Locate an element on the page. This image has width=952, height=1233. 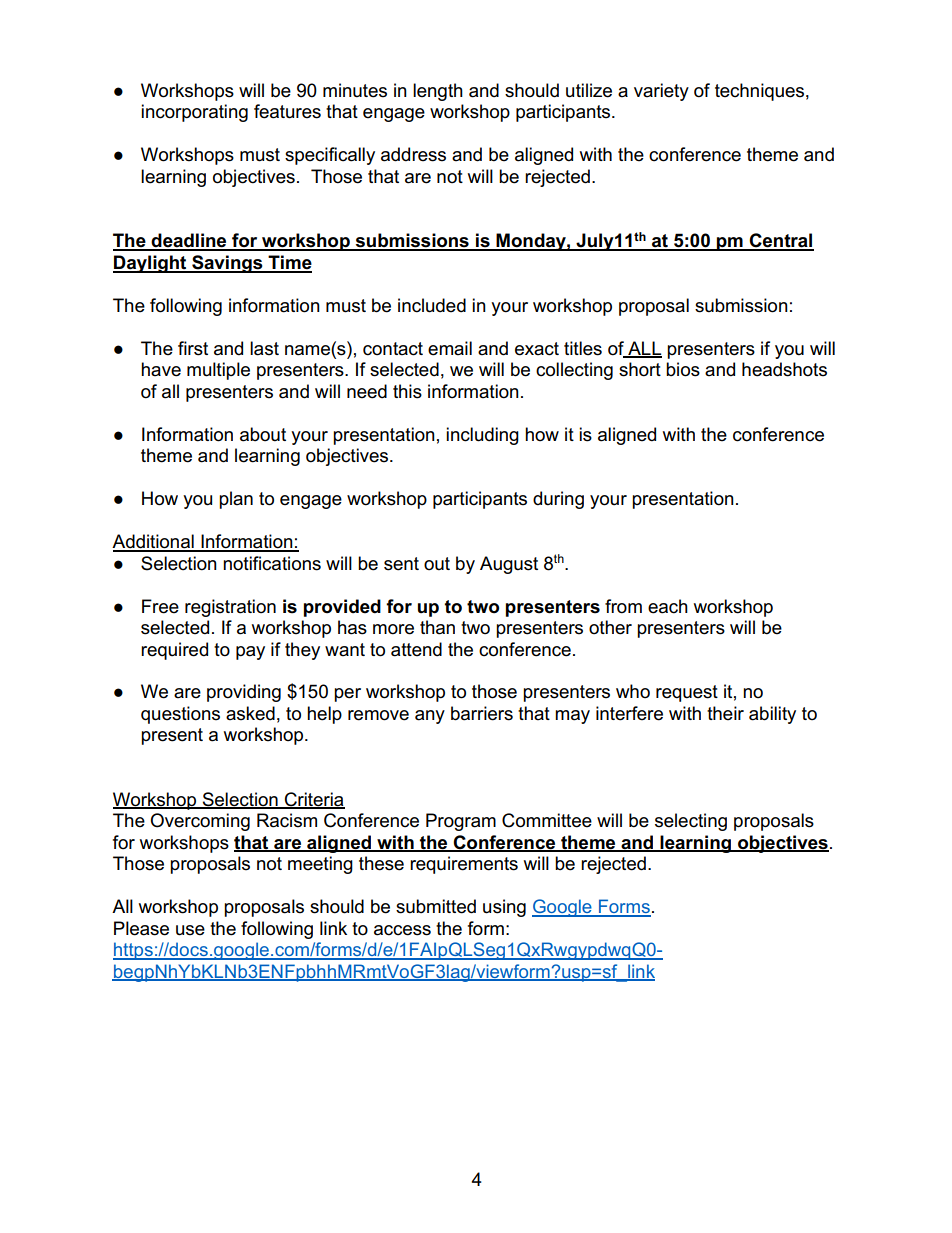
length is located at coordinates (438, 92).
